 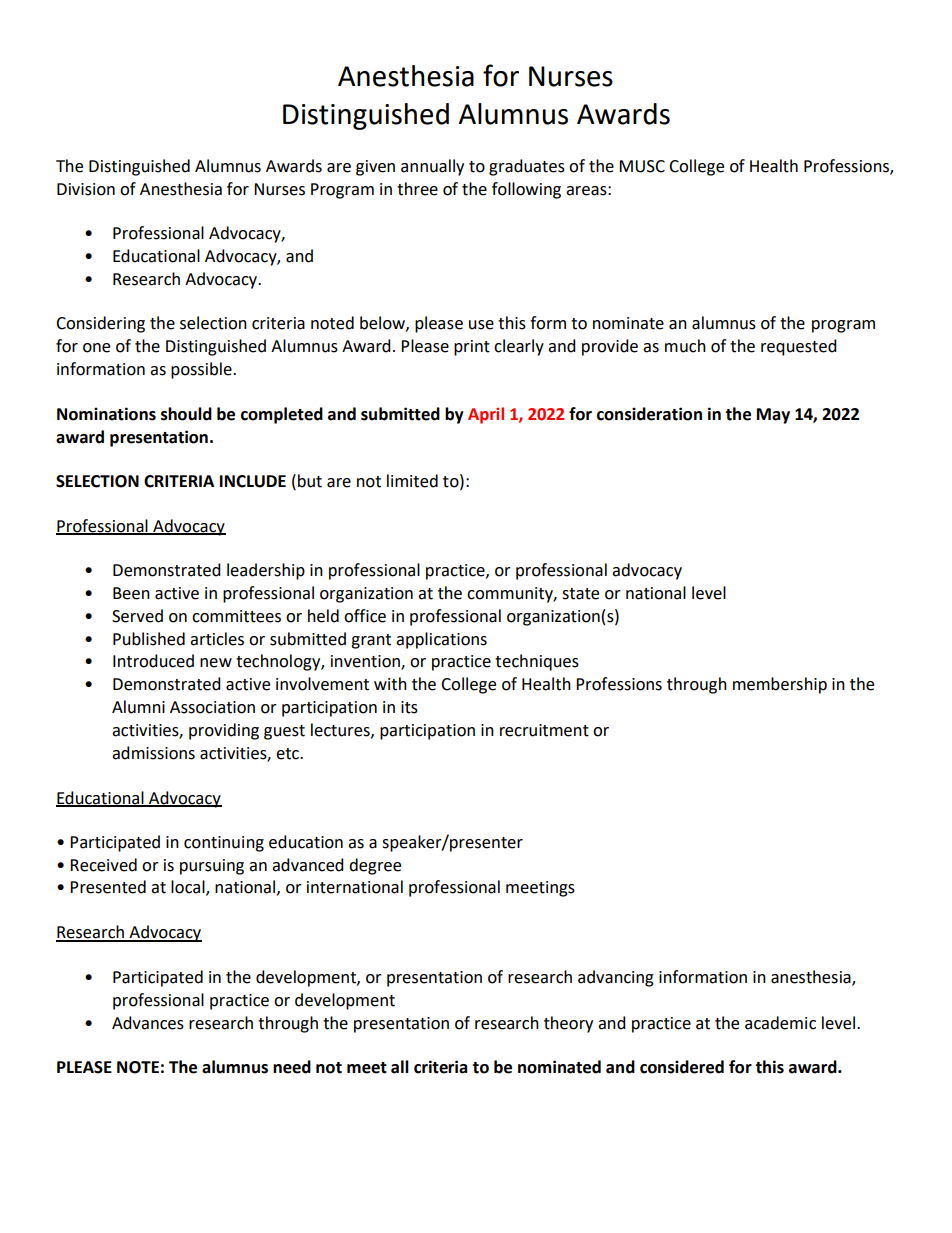 What do you see at coordinates (86, 189) in the page?
I see `Division` at bounding box center [86, 189].
